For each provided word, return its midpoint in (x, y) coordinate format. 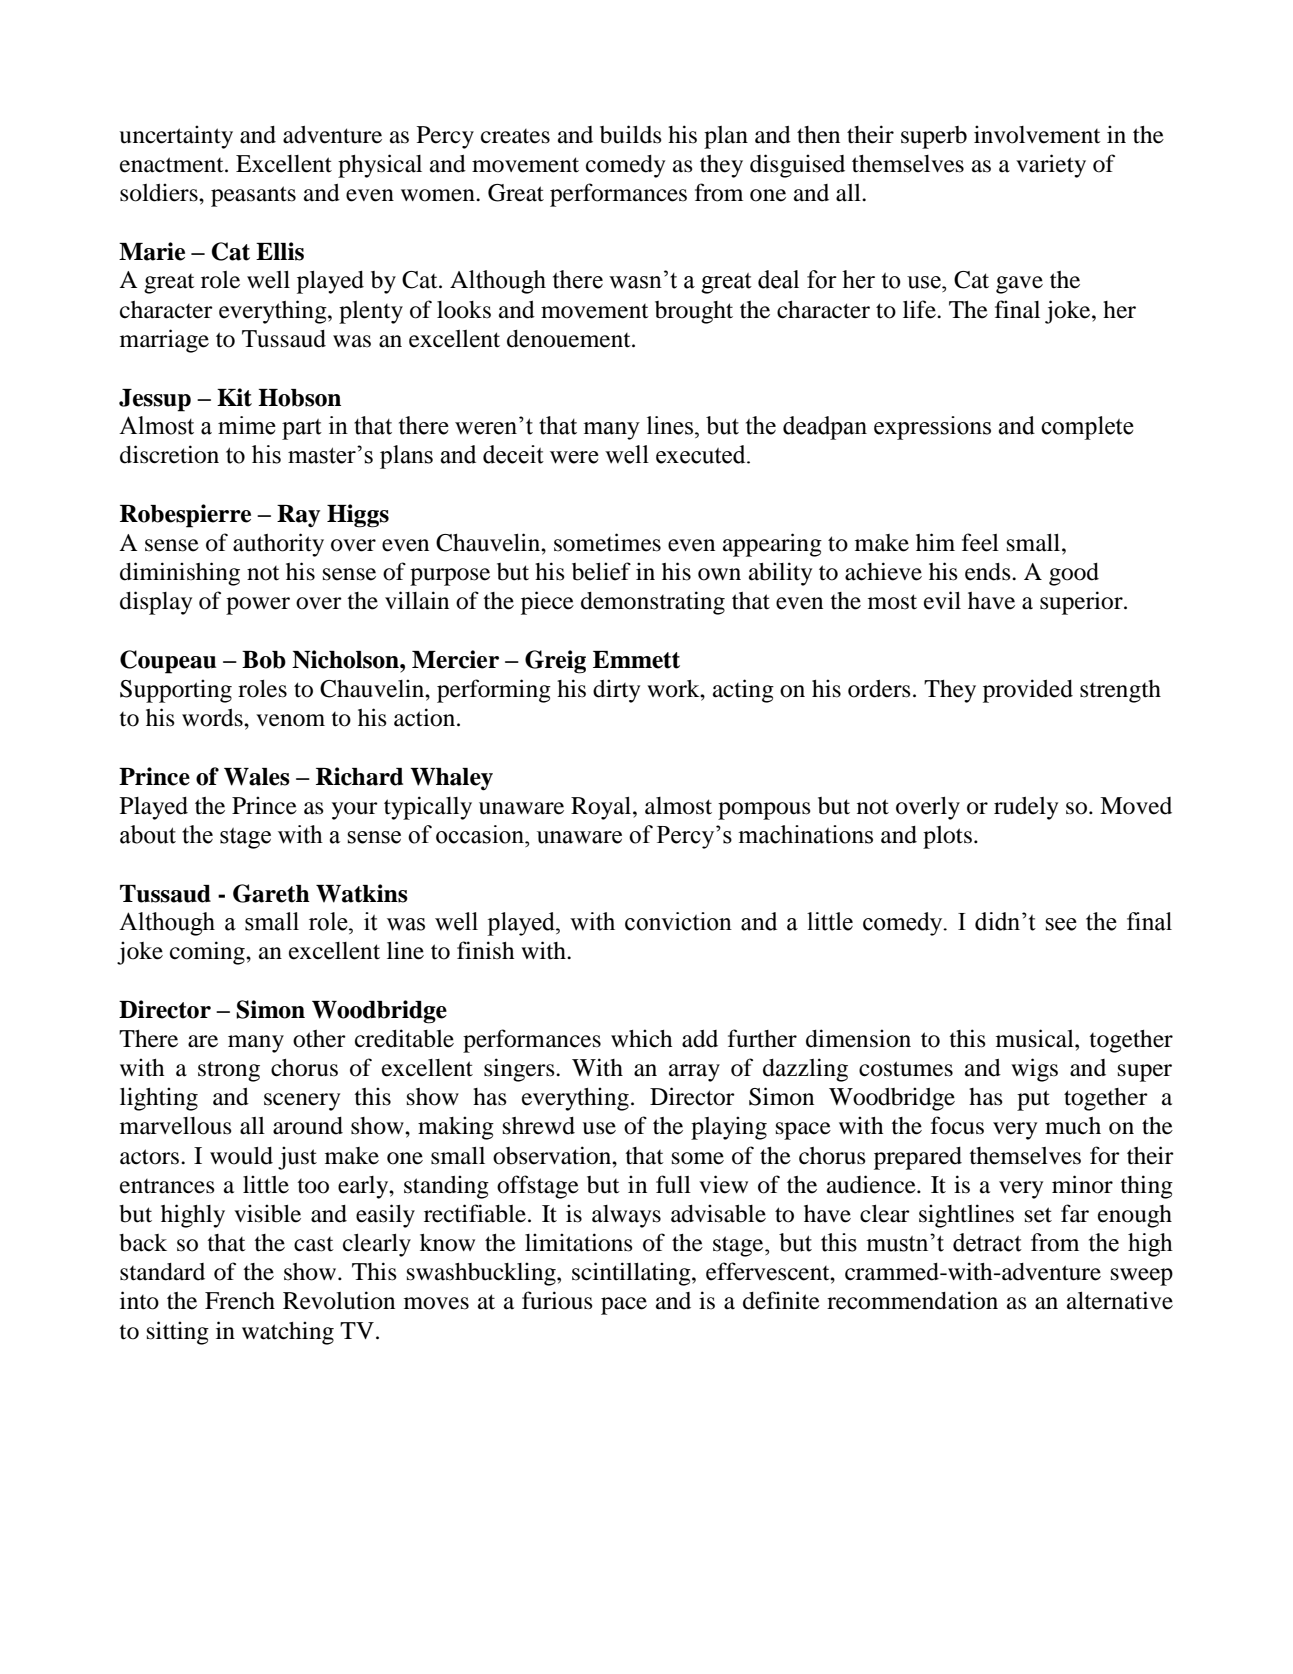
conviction (678, 921)
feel (980, 542)
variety (1051, 166)
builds (631, 134)
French (240, 1301)
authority (278, 545)
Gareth (271, 893)
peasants (253, 196)
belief (601, 571)
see (1061, 924)
